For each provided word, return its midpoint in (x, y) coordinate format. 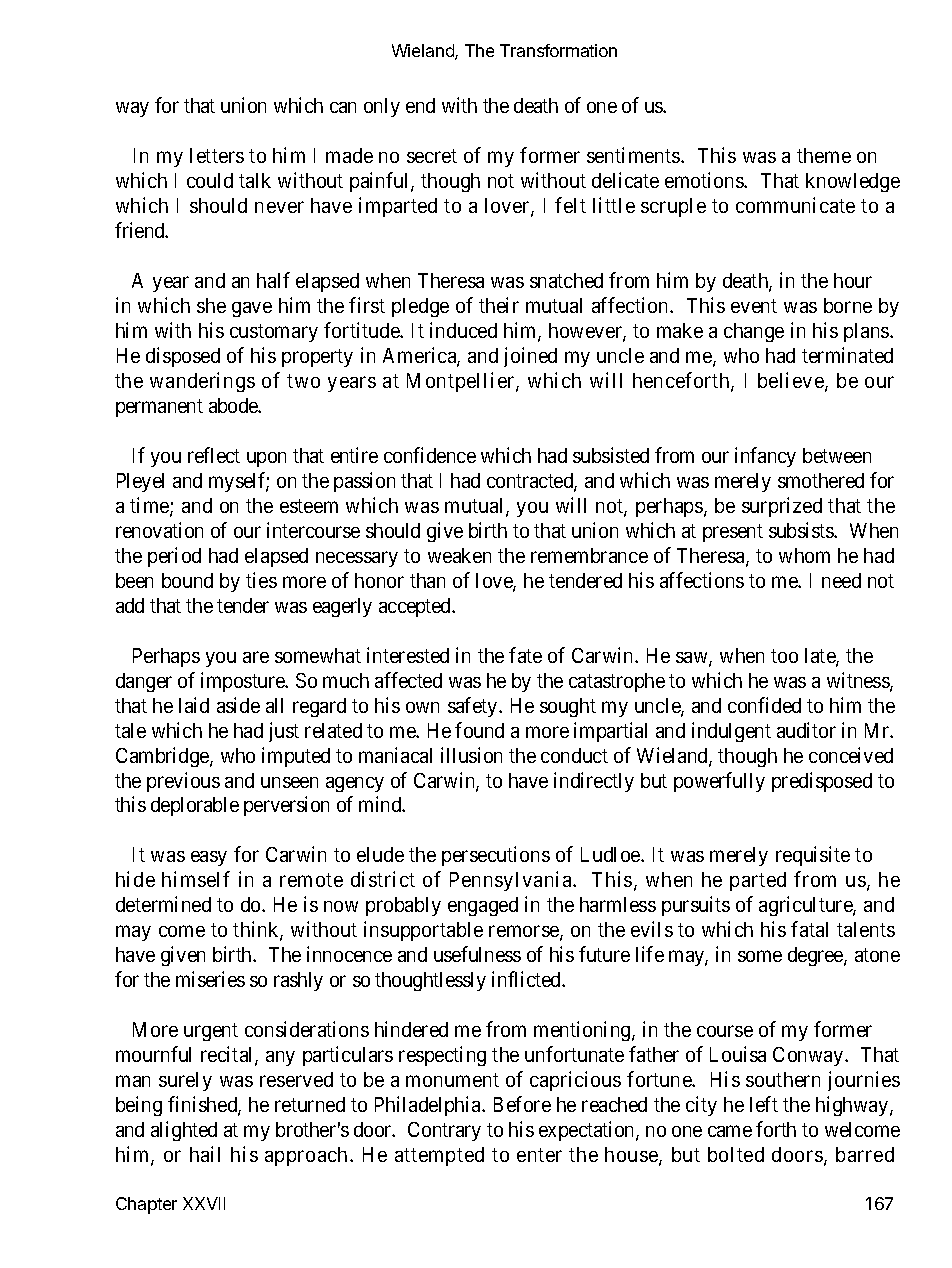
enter (539, 1155)
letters (217, 155)
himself (196, 879)
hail (205, 1154)
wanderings (202, 382)
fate (525, 655)
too (784, 656)
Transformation (558, 50)
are (256, 657)
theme (824, 155)
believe (792, 381)
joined (530, 357)
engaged (483, 906)
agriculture (806, 906)
